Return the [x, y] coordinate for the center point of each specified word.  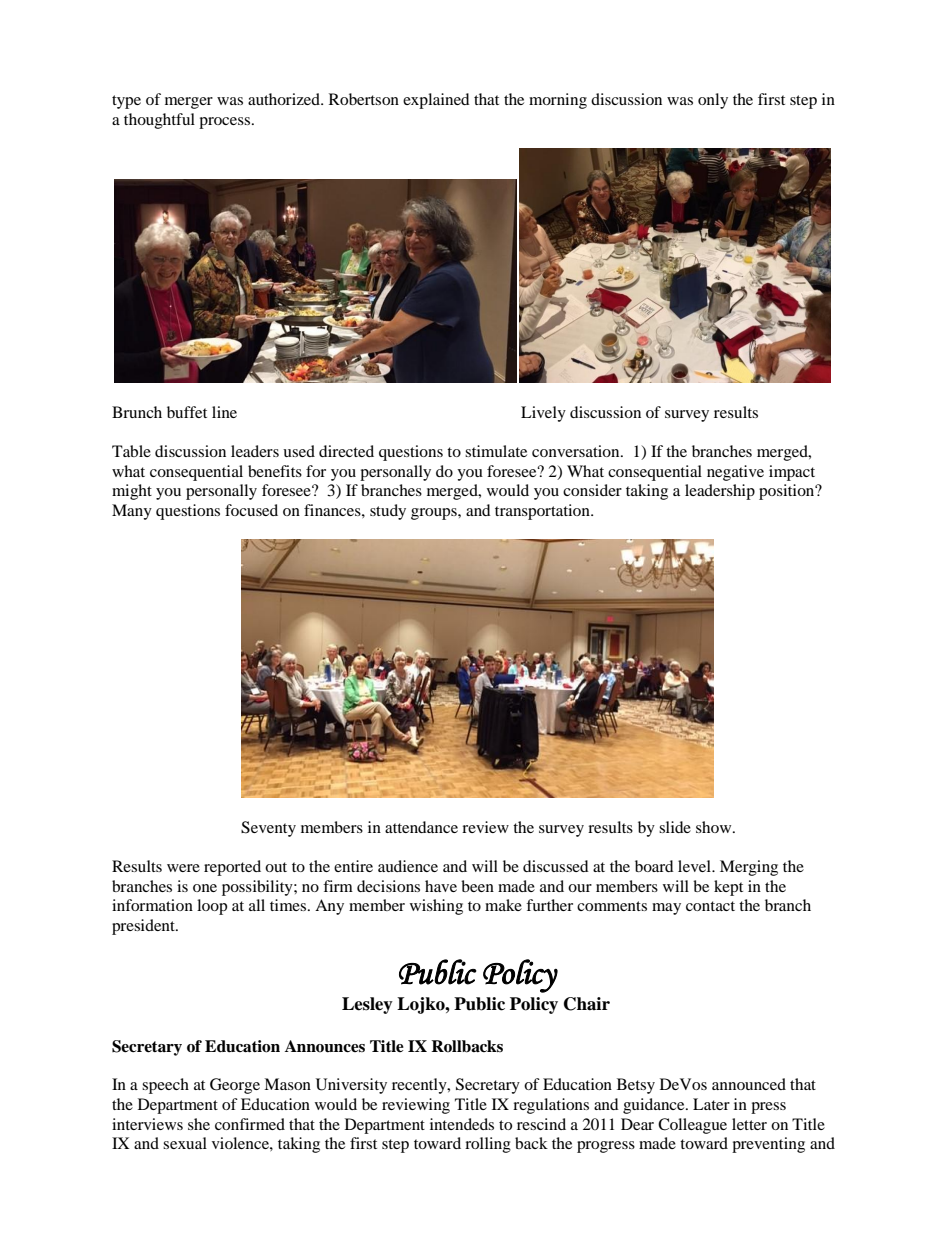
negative [735, 473]
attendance [421, 827]
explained [436, 101]
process [226, 123]
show [715, 827]
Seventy [268, 829]
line [224, 412]
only [713, 101]
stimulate [496, 451]
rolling [488, 1145]
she [199, 1124]
